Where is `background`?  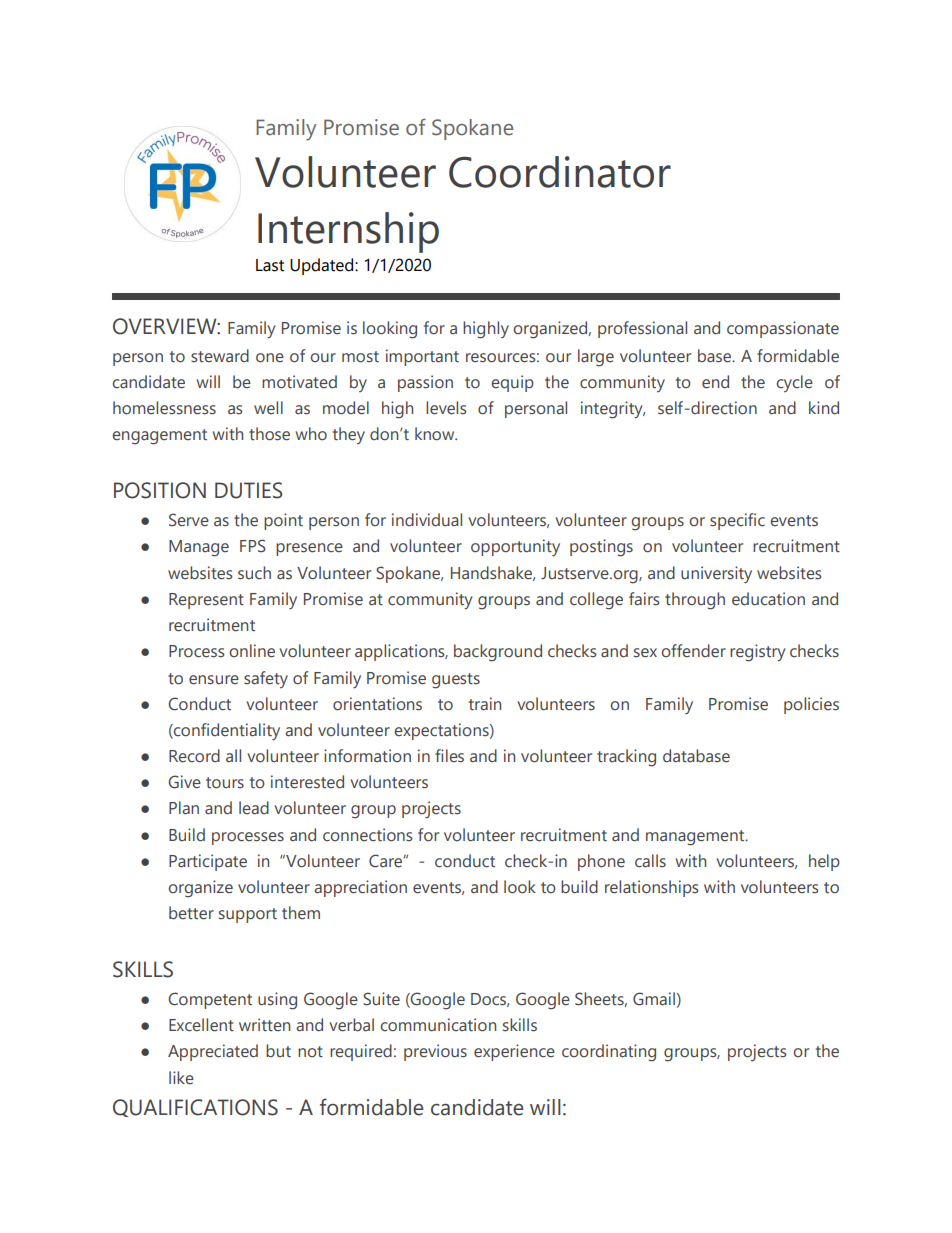 background is located at coordinates (498, 653).
